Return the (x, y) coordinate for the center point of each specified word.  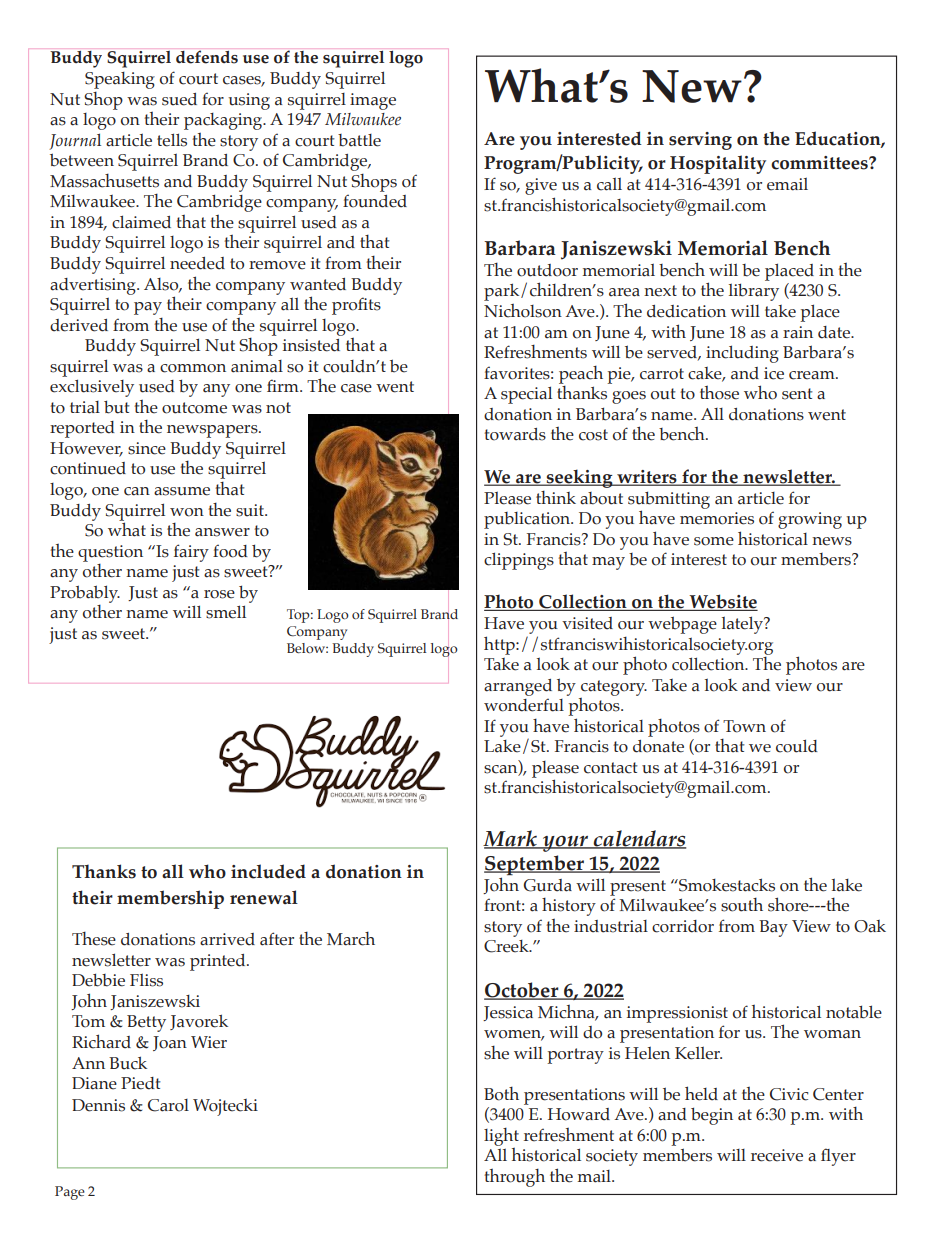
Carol (168, 1105)
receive (777, 1155)
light (501, 1137)
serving (700, 141)
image (373, 101)
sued (179, 99)
